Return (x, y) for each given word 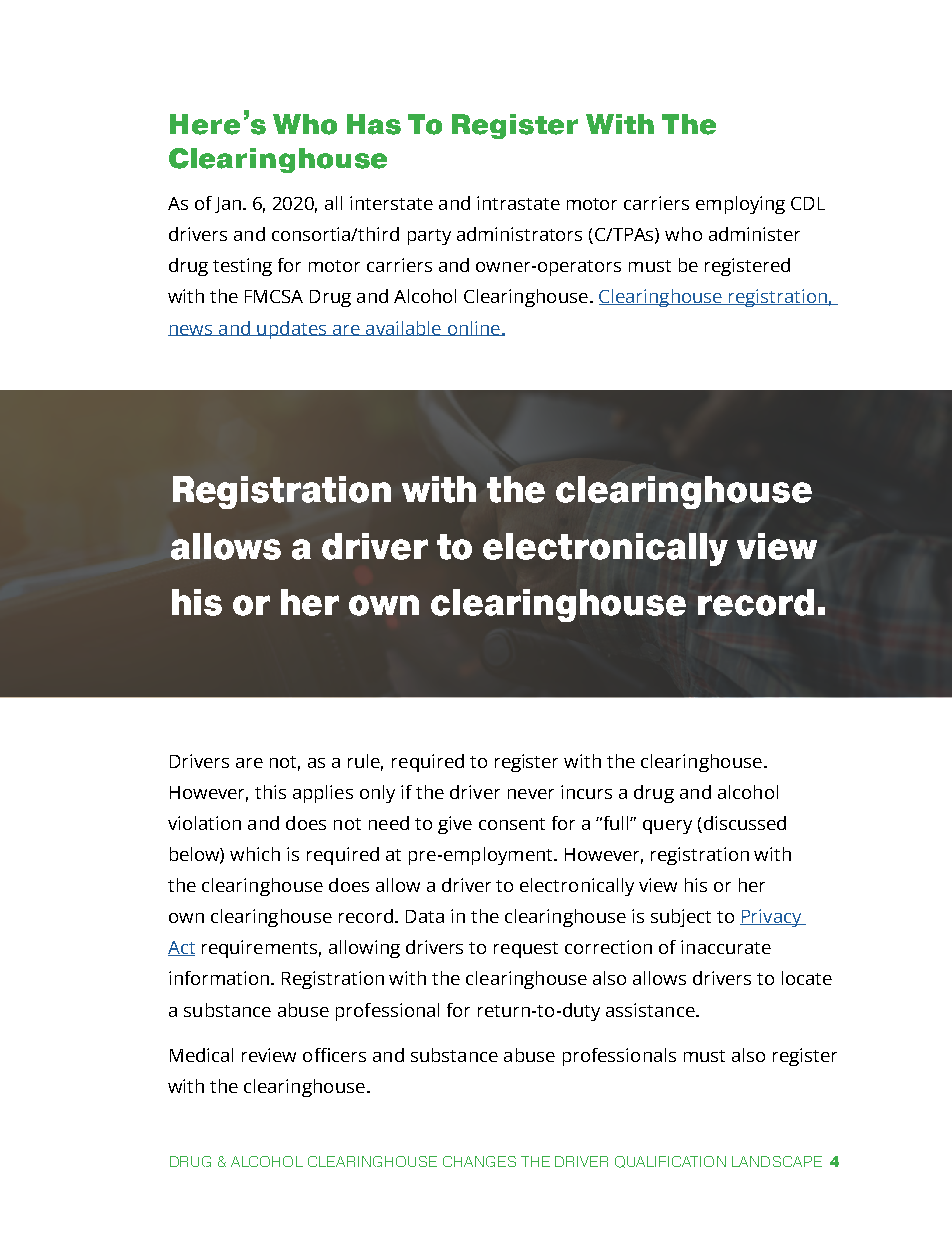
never (531, 794)
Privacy (772, 918)
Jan (229, 205)
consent (512, 824)
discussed (745, 823)
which (255, 854)
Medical (201, 1055)
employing (740, 205)
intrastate (518, 203)
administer (754, 234)
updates (292, 330)
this (270, 792)
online (473, 328)
